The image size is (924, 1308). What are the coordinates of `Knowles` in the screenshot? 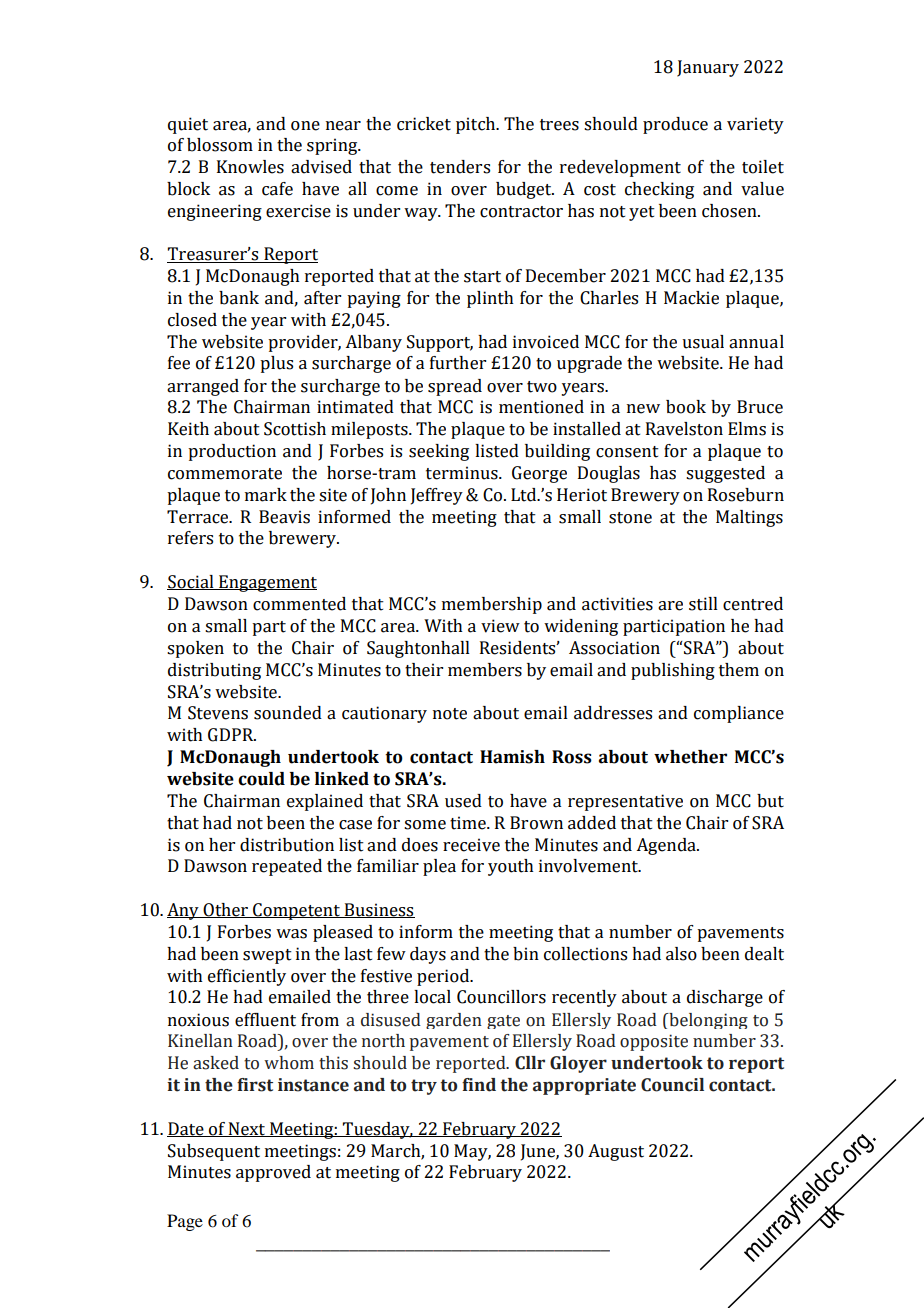 It's located at (250, 167).
